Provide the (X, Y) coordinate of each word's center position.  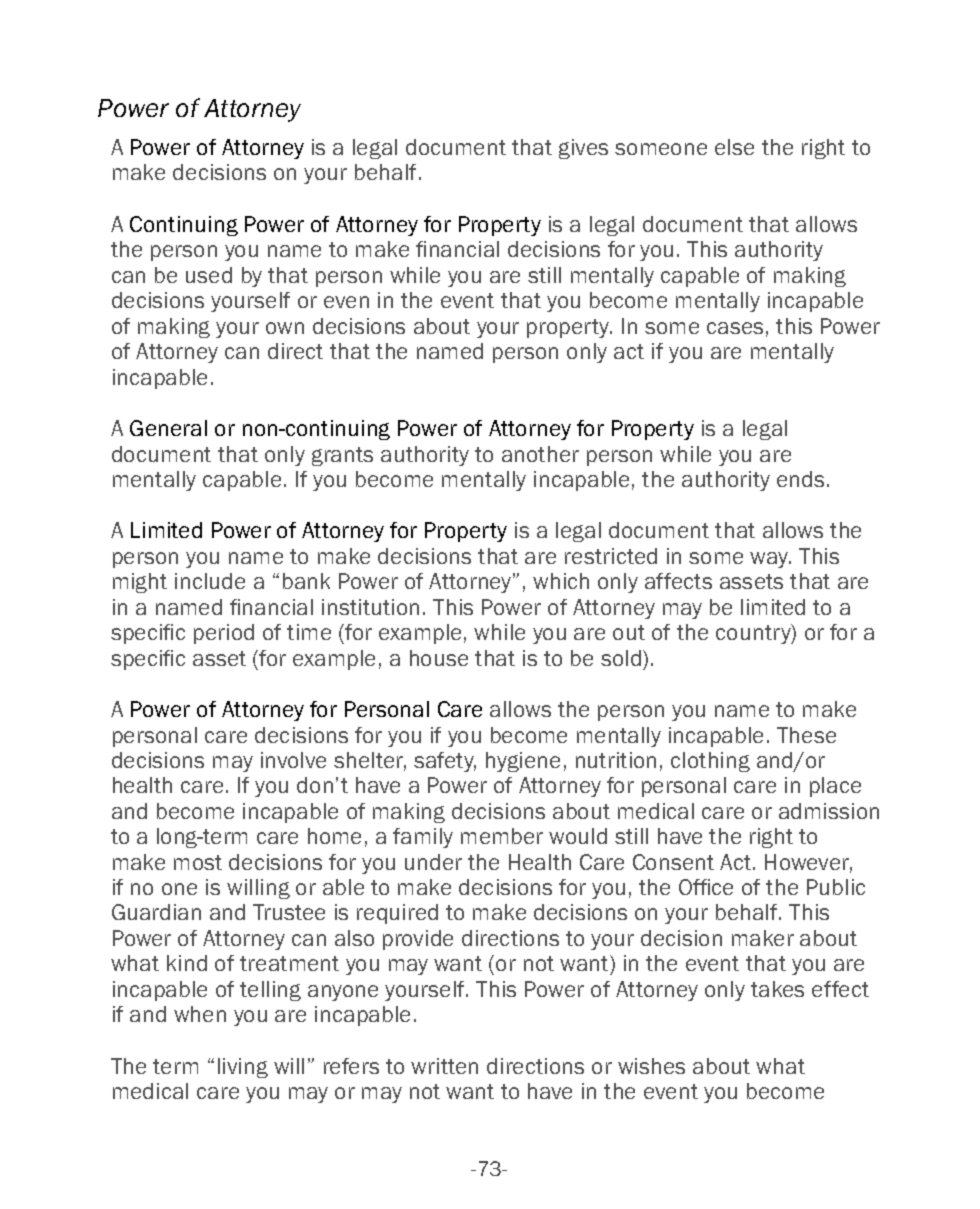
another (540, 454)
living (243, 1068)
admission (829, 811)
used (209, 275)
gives (583, 149)
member (502, 836)
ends (800, 479)
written (444, 1066)
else (734, 147)
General (168, 428)
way (770, 560)
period (224, 634)
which (561, 581)
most (198, 862)
